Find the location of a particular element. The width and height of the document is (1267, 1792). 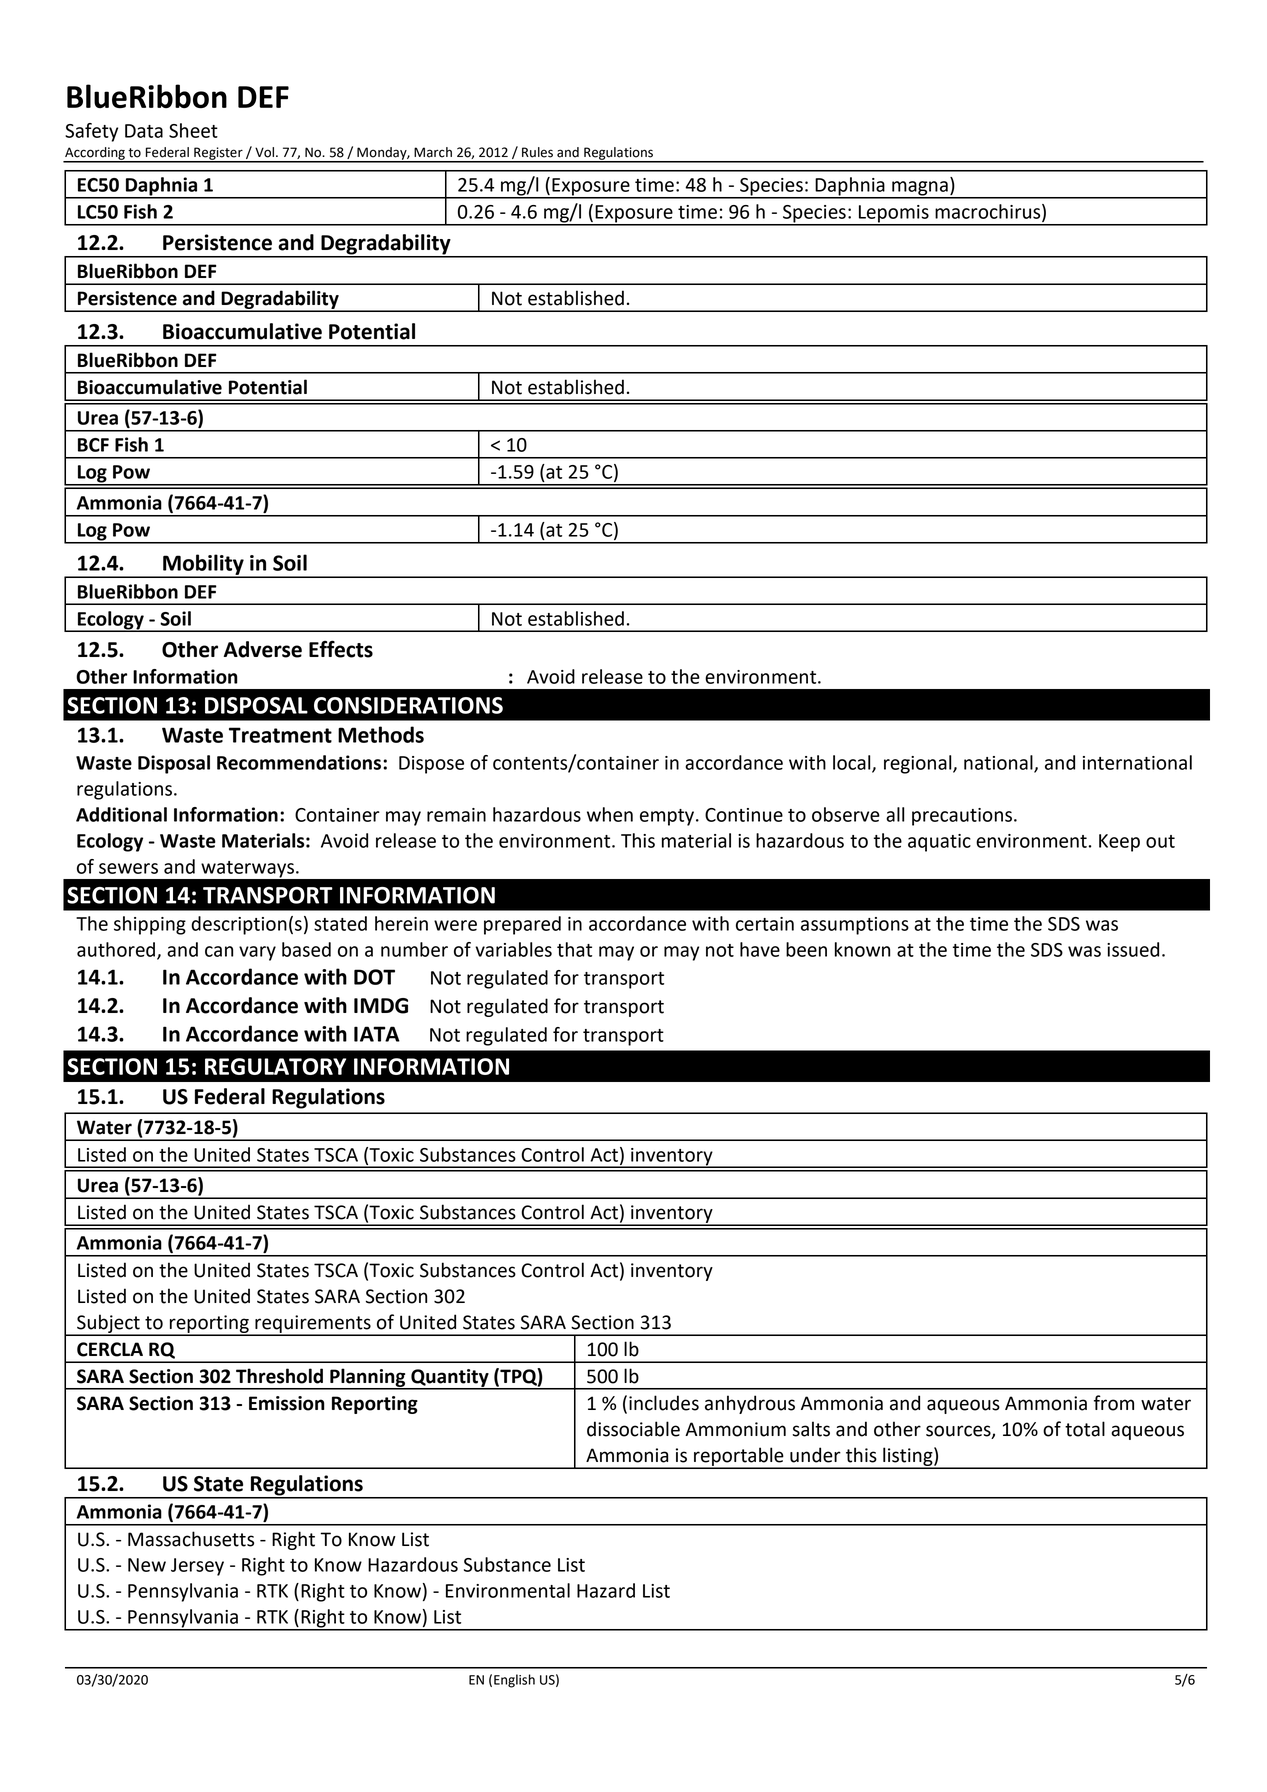

issued is located at coordinates (1133, 949).
